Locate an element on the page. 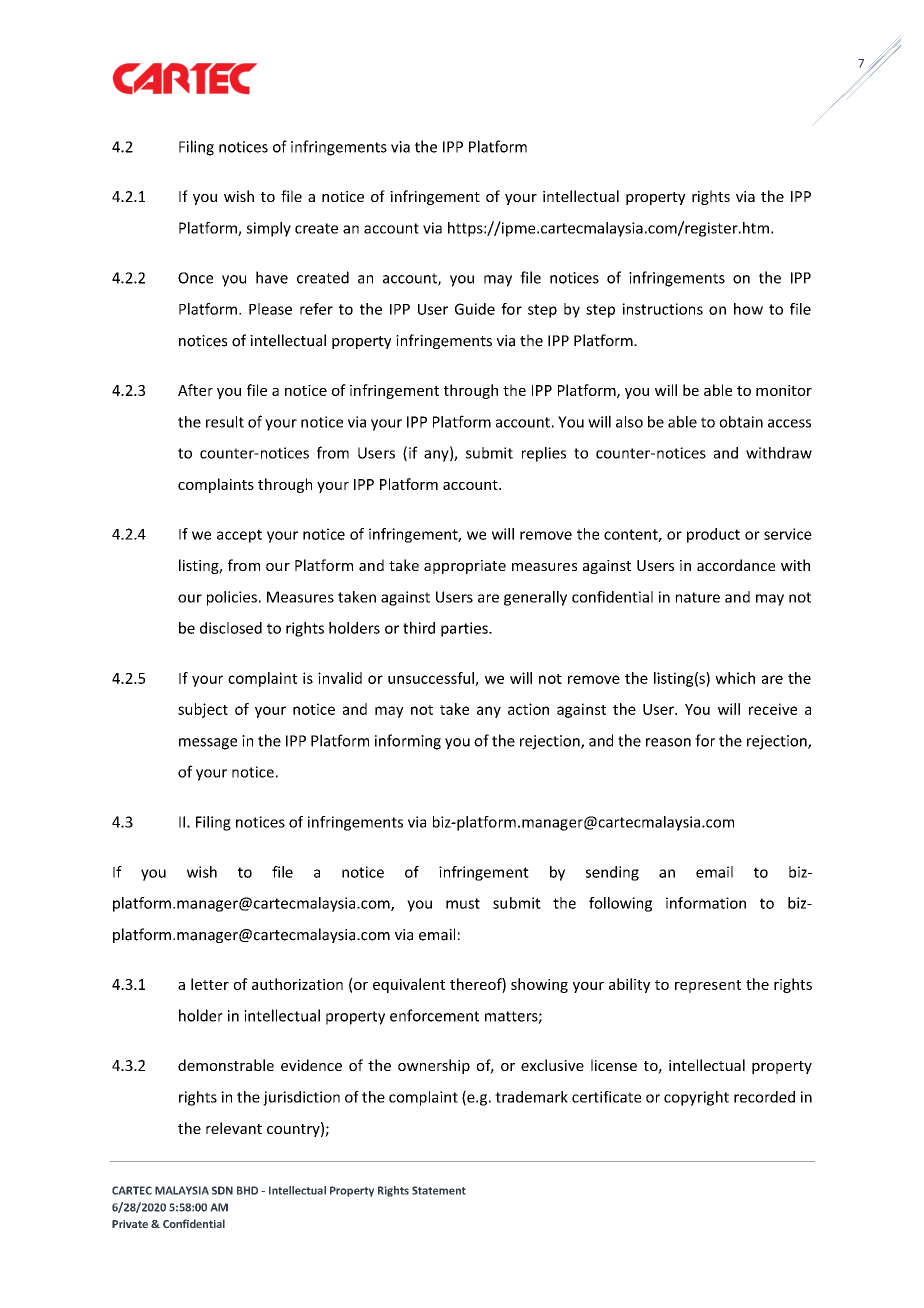 Image resolution: width=924 pixels, height=1308 pixels. product is located at coordinates (713, 535).
